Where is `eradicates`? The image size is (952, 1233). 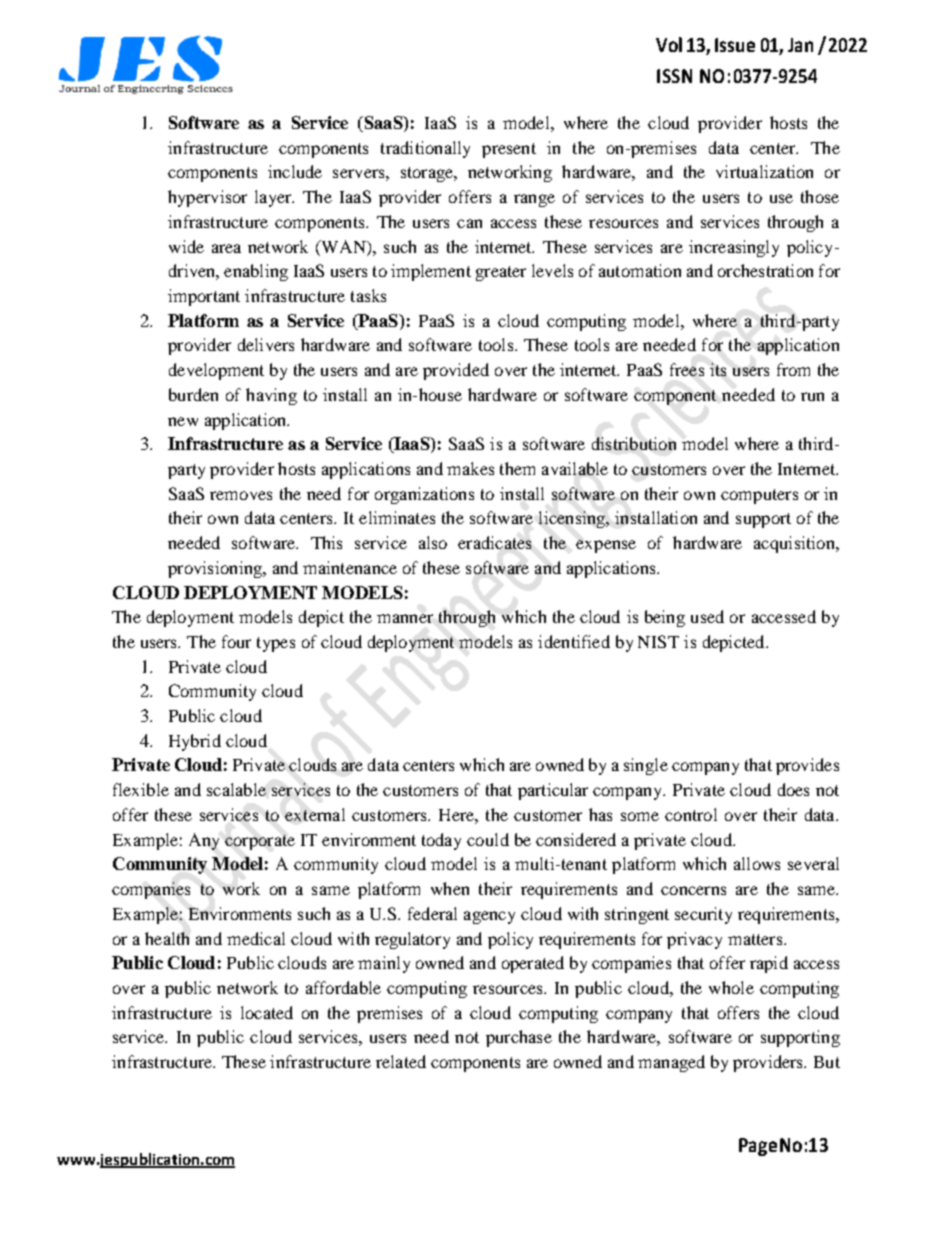
eradicates is located at coordinates (494, 542).
